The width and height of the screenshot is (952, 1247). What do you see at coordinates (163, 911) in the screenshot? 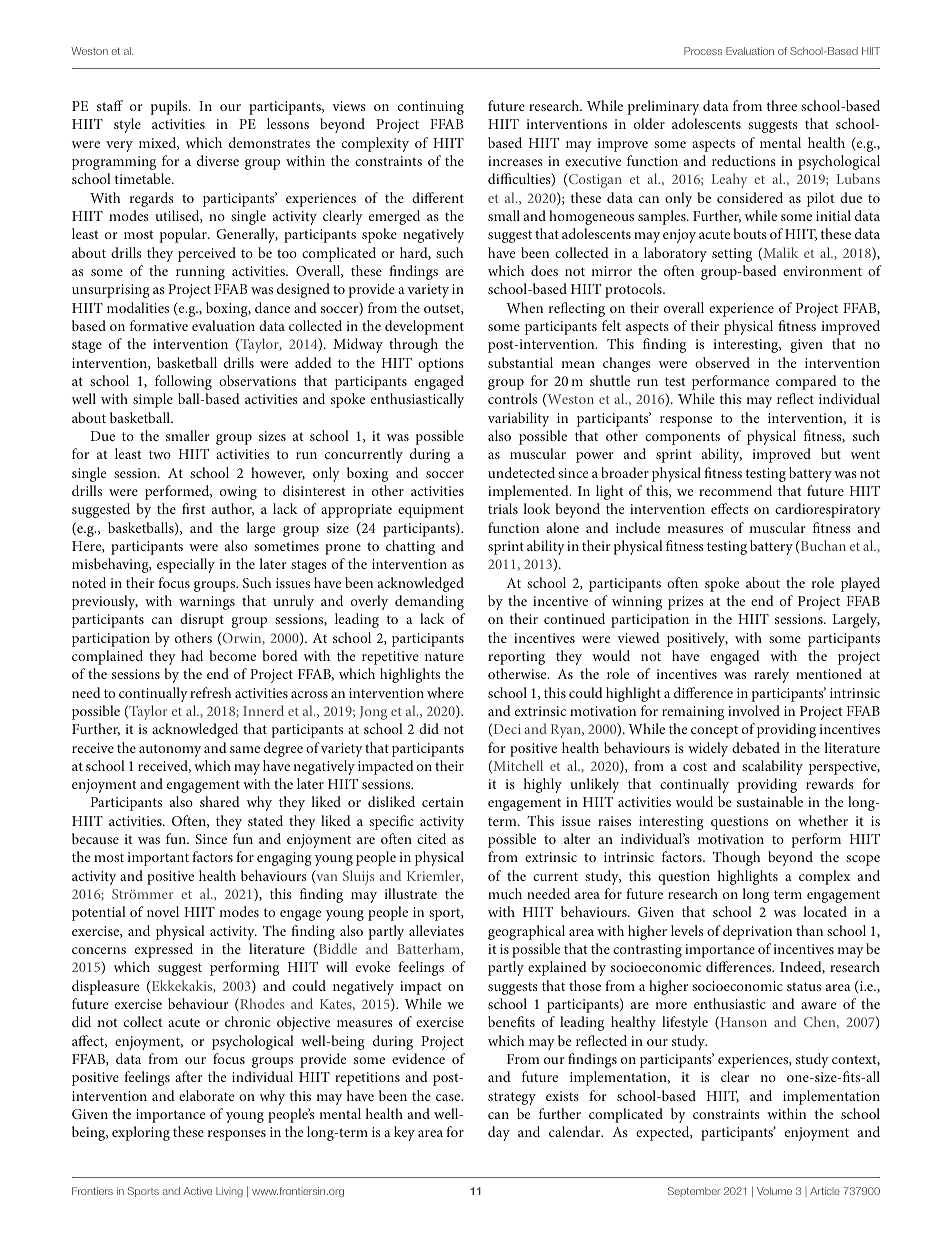
I see `novel` at bounding box center [163, 911].
